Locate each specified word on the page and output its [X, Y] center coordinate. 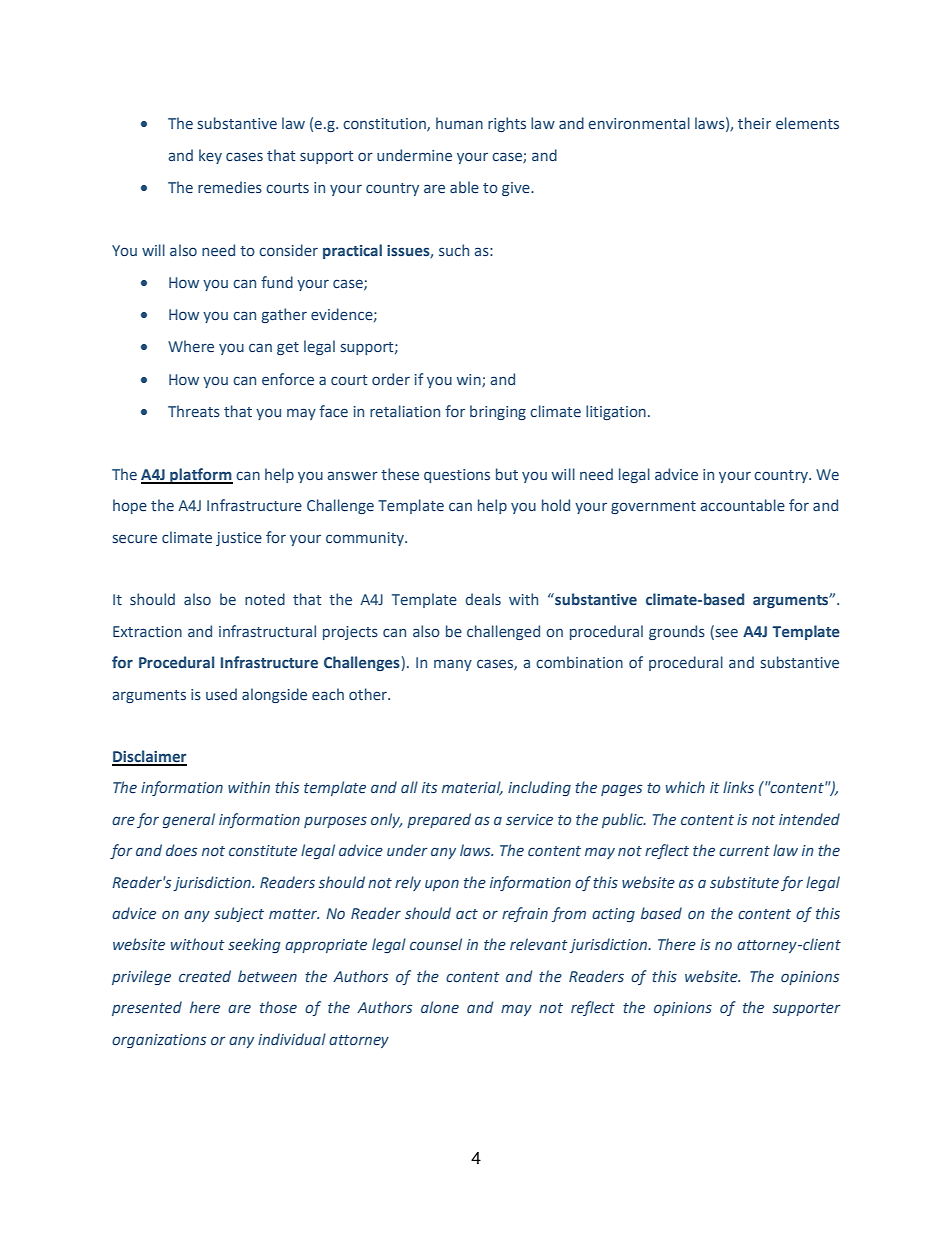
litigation [616, 412]
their [754, 123]
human [459, 123]
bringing [498, 412]
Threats [194, 411]
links [738, 787]
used [221, 694]
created [205, 976]
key [210, 156]
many [453, 665]
